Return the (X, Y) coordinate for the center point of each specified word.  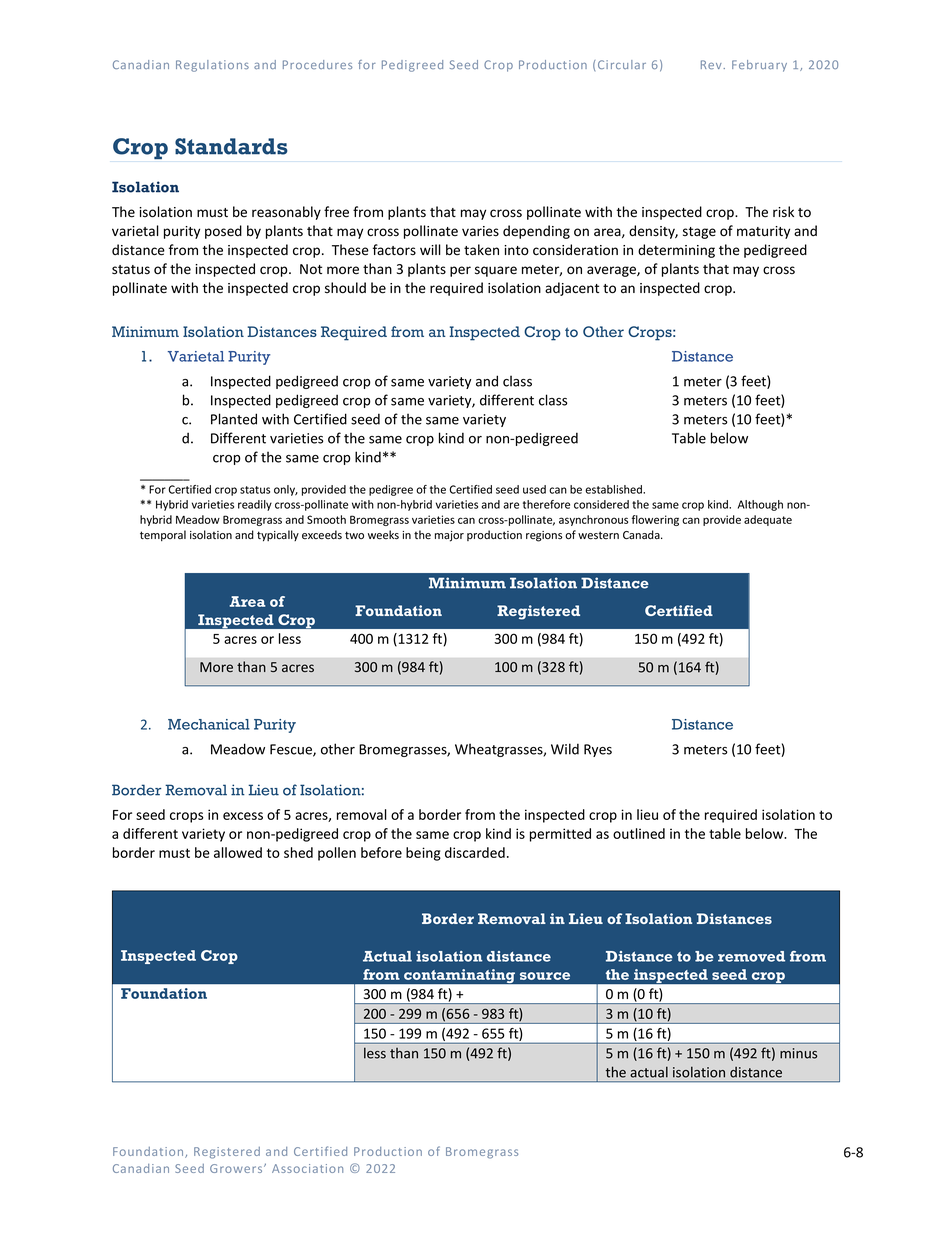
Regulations (212, 66)
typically (278, 536)
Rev (712, 64)
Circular (622, 64)
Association (307, 1168)
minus (798, 1053)
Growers (237, 1168)
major (449, 536)
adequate (768, 520)
